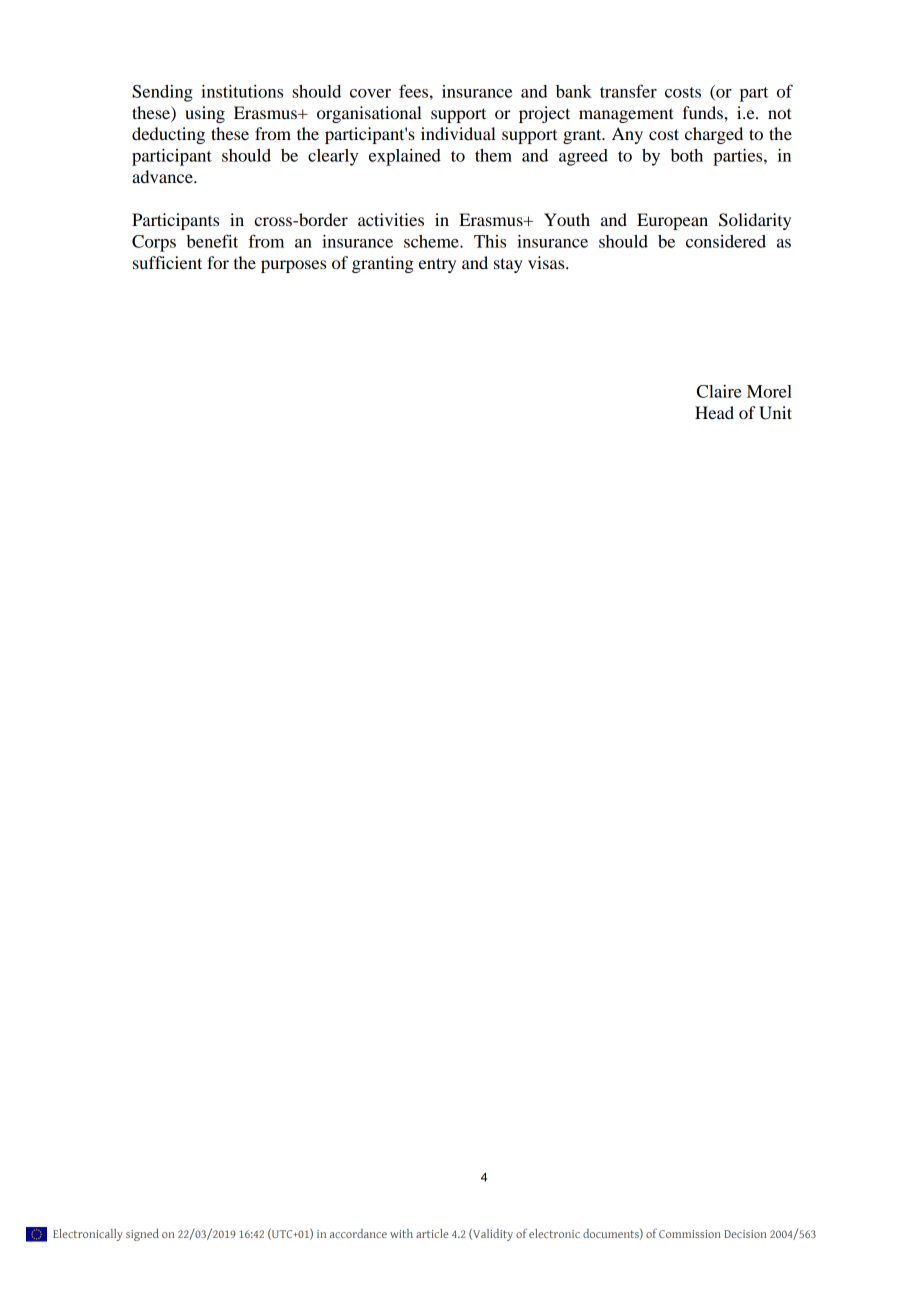  What do you see at coordinates (142, 1234) in the screenshot?
I see `signed` at bounding box center [142, 1234].
